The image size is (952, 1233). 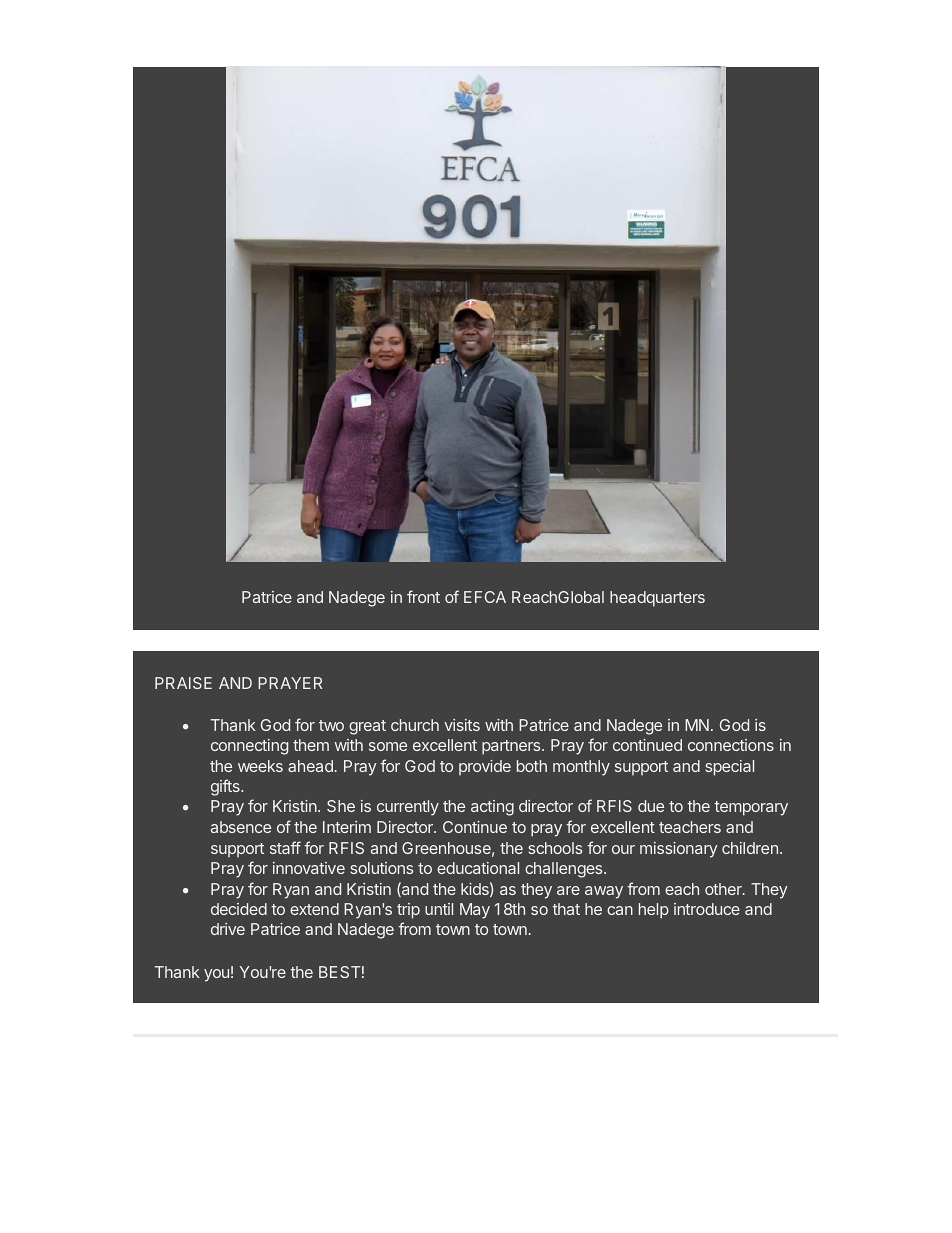 What do you see at coordinates (485, 767) in the screenshot?
I see `provide` at bounding box center [485, 767].
